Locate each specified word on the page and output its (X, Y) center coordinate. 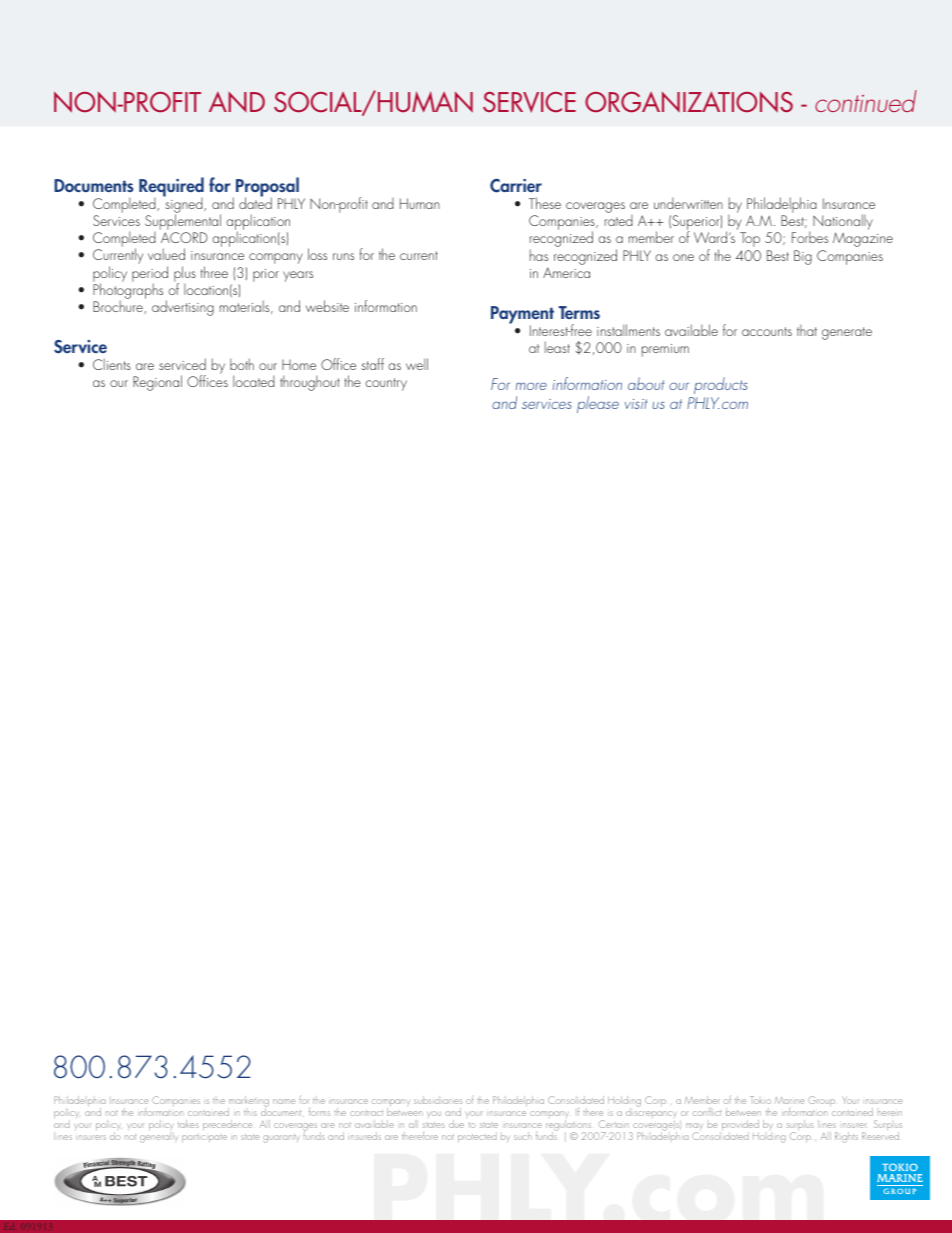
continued (866, 101)
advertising (183, 308)
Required (171, 188)
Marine (789, 1100)
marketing (248, 1103)
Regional (157, 383)
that (807, 330)
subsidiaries (438, 1100)
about (646, 383)
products (720, 387)
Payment (522, 316)
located (254, 381)
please (598, 404)
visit (636, 404)
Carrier (516, 186)
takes (188, 1124)
